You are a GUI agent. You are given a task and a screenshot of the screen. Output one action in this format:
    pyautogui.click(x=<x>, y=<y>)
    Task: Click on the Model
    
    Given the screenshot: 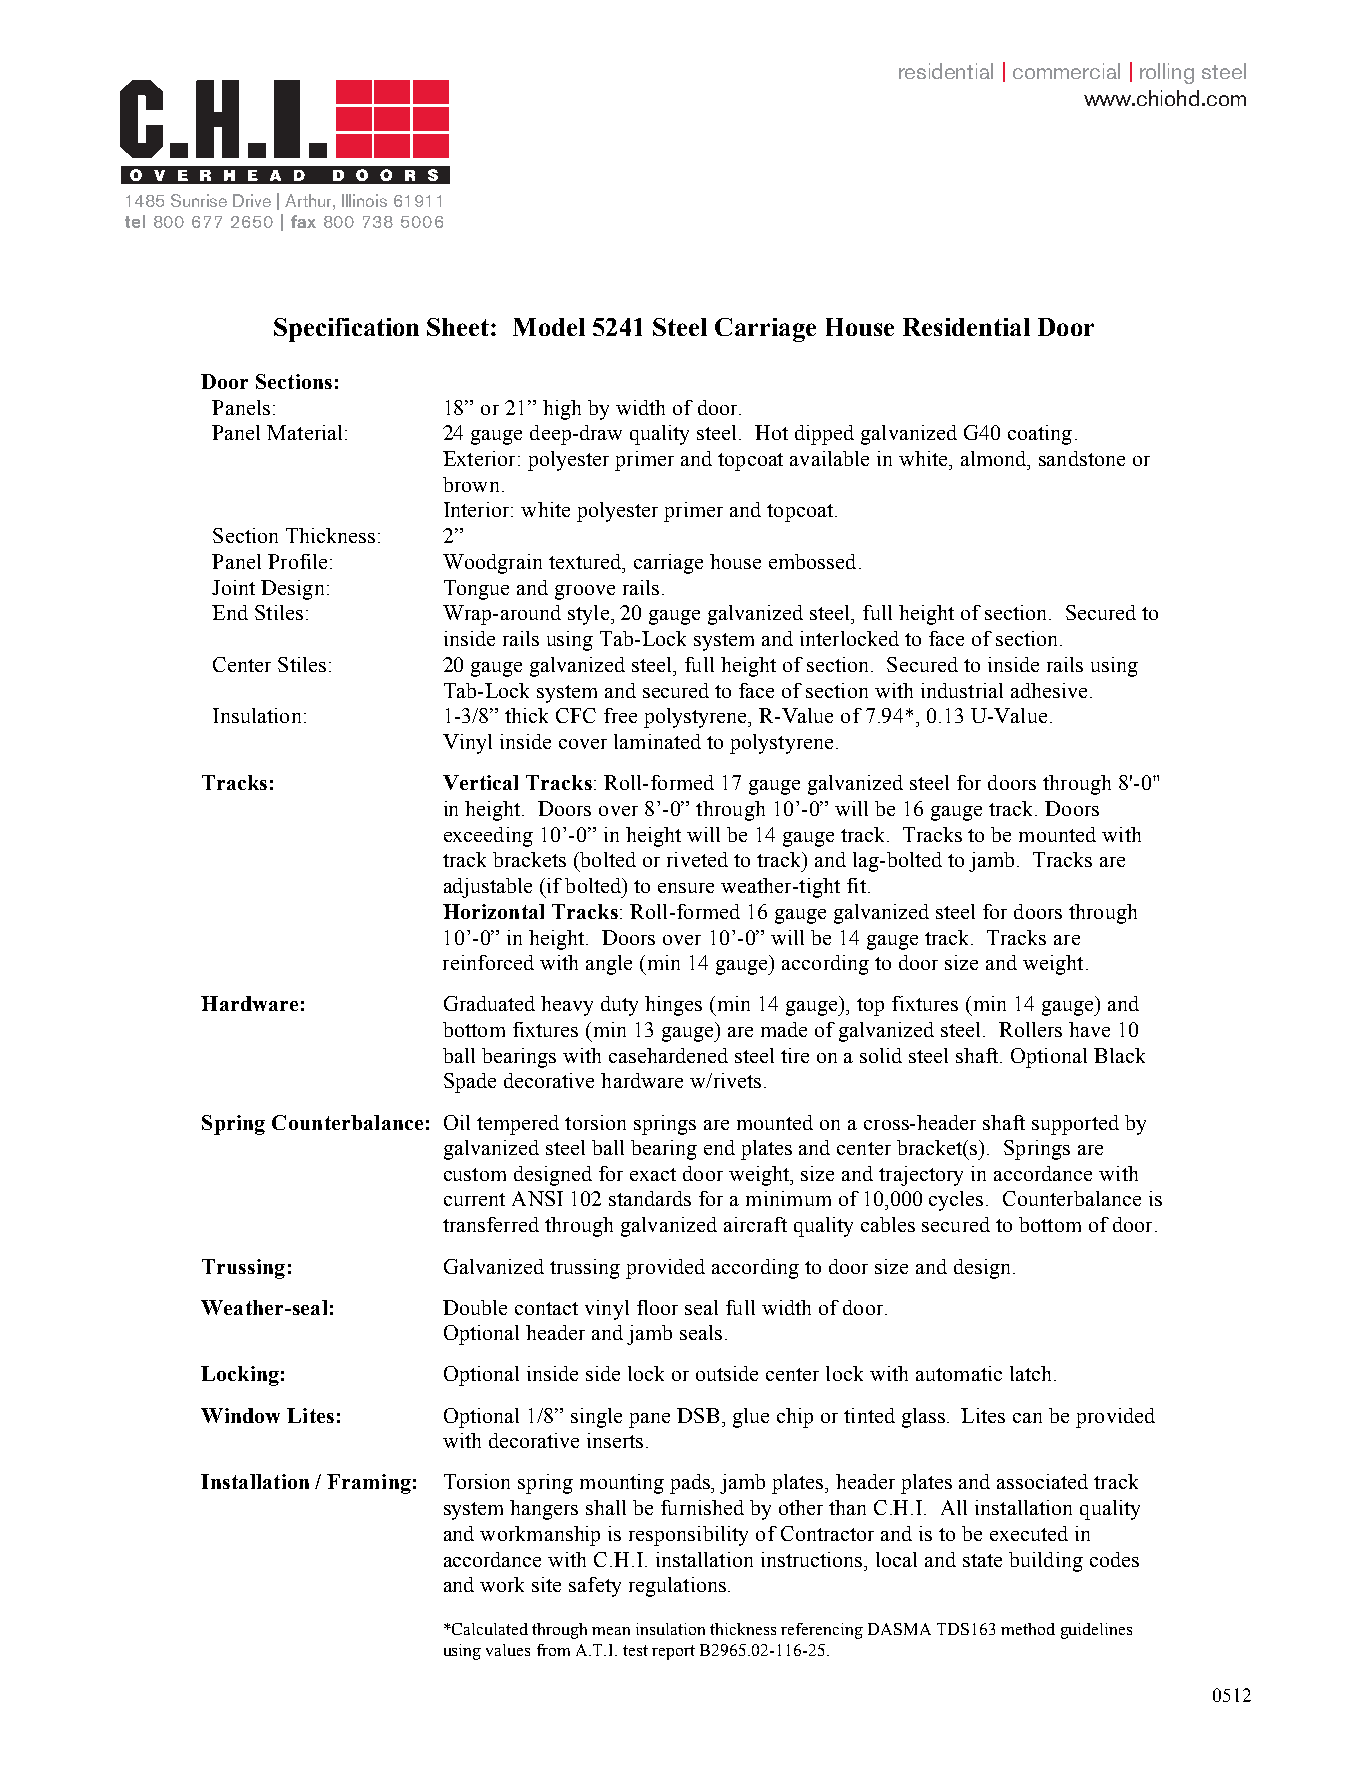 What is the action you would take?
    pyautogui.click(x=549, y=327)
